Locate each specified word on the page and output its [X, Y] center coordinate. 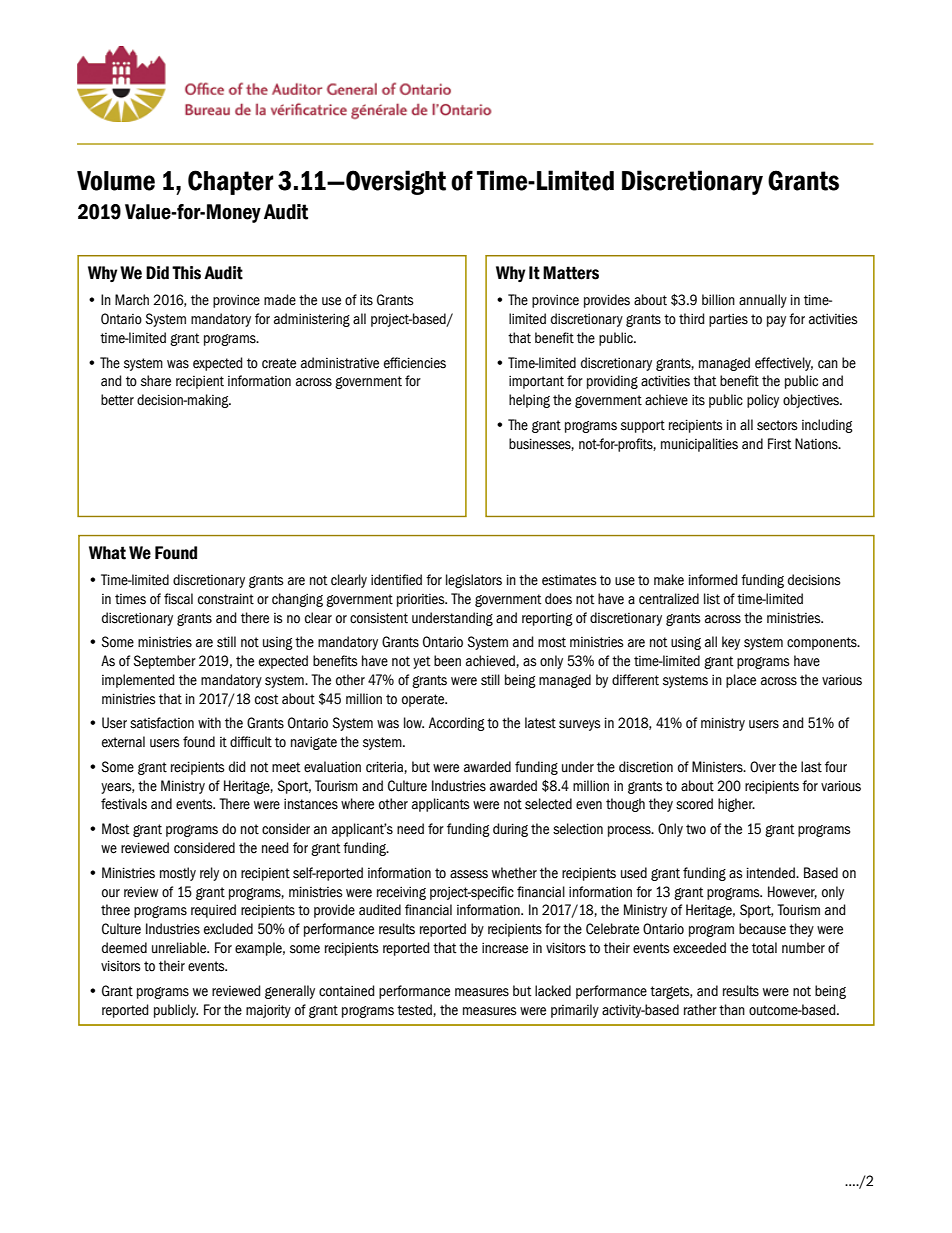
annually [763, 301]
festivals [124, 804]
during [510, 830]
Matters [571, 273]
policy [763, 401]
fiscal [178, 599]
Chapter [231, 182]
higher [736, 805]
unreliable [180, 948]
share [156, 381]
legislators [474, 581]
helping [529, 401]
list [712, 599]
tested [415, 1010]
